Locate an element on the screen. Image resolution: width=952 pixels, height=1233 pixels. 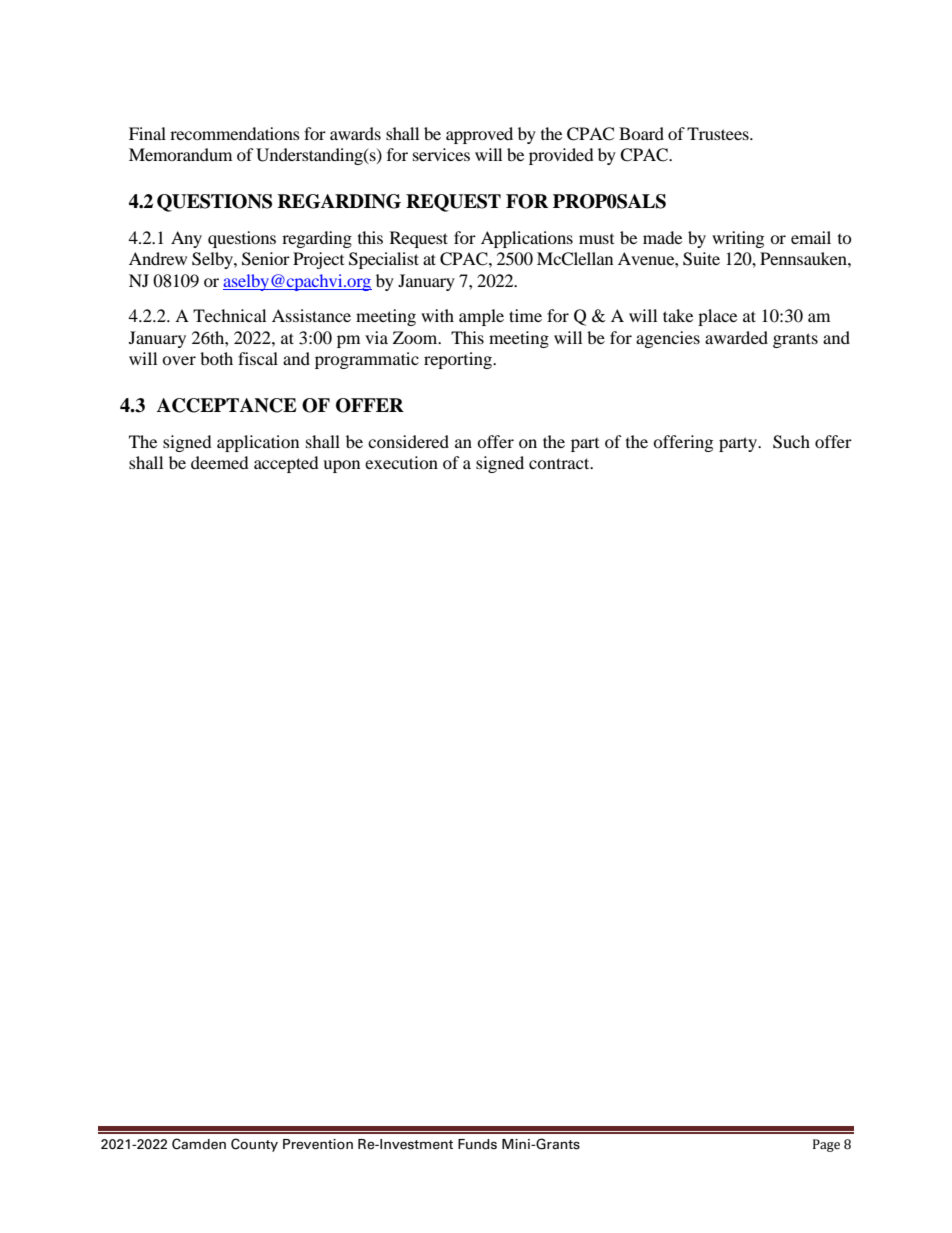
approved is located at coordinates (479, 135).
